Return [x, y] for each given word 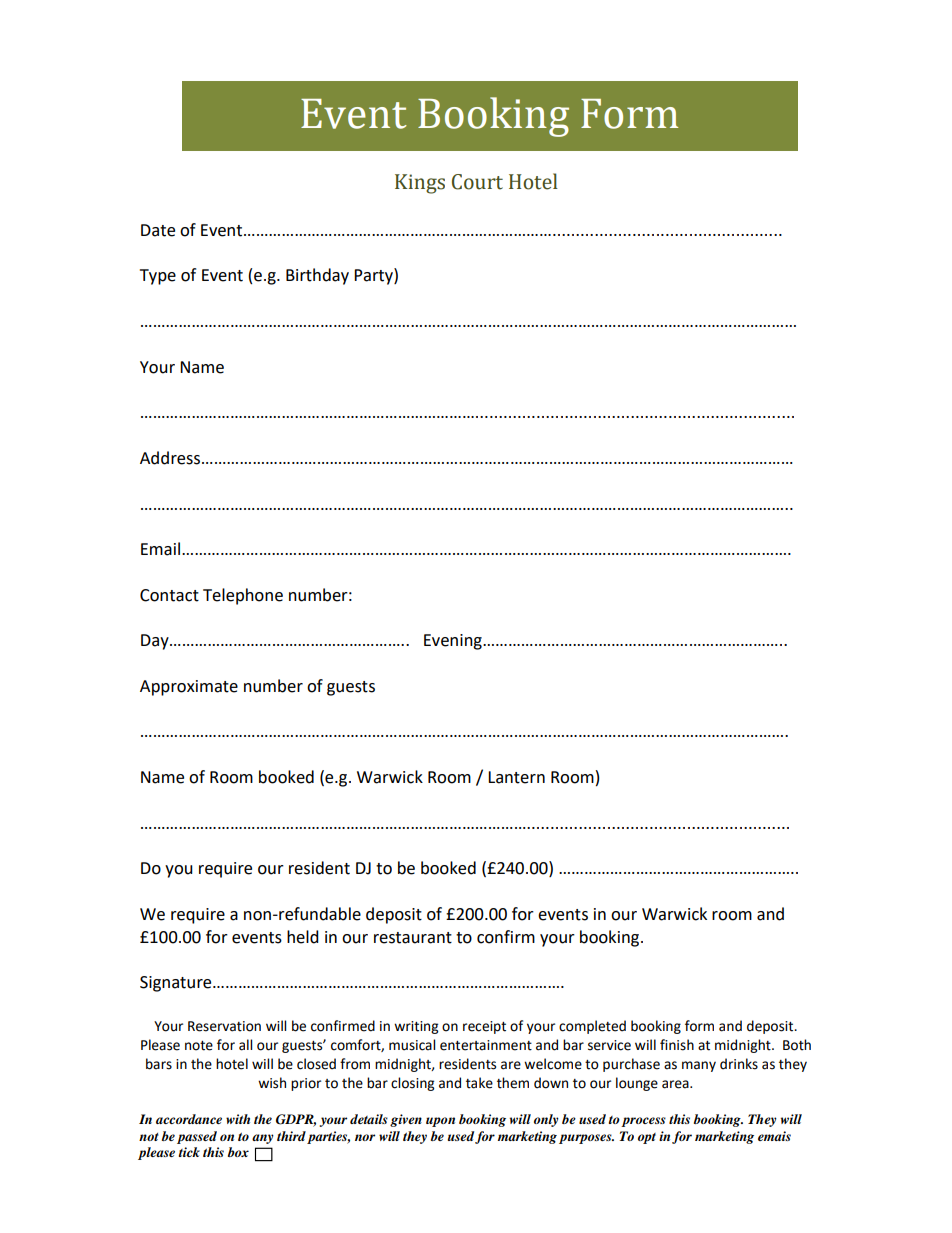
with [238, 1119]
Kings [420, 184]
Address [171, 458]
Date [158, 230]
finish [677, 1045]
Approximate [189, 688]
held [303, 937]
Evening [454, 642]
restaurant [413, 938]
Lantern [516, 777]
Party [374, 276]
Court [477, 182]
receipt [484, 1027]
